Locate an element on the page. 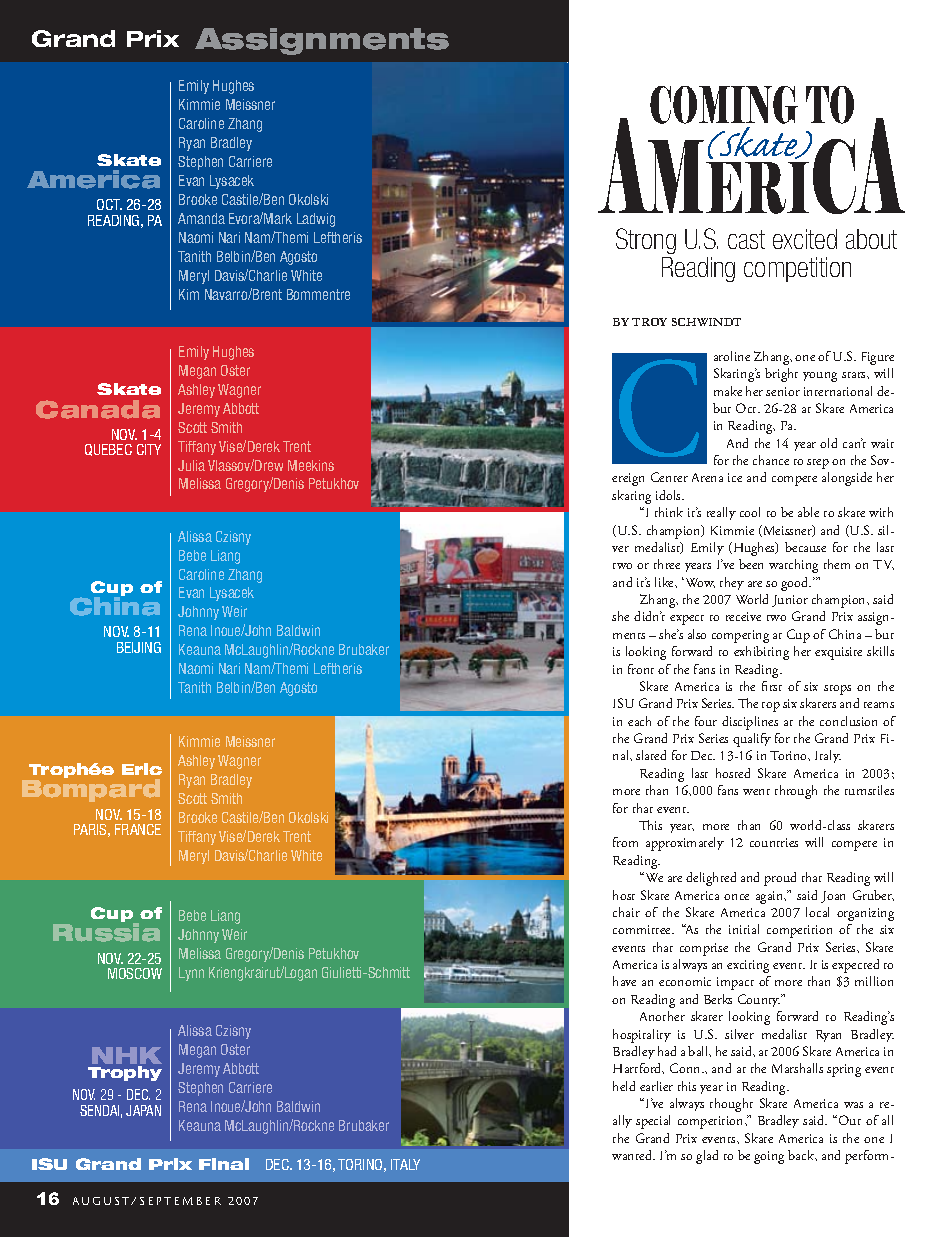  idols is located at coordinates (669, 495).
